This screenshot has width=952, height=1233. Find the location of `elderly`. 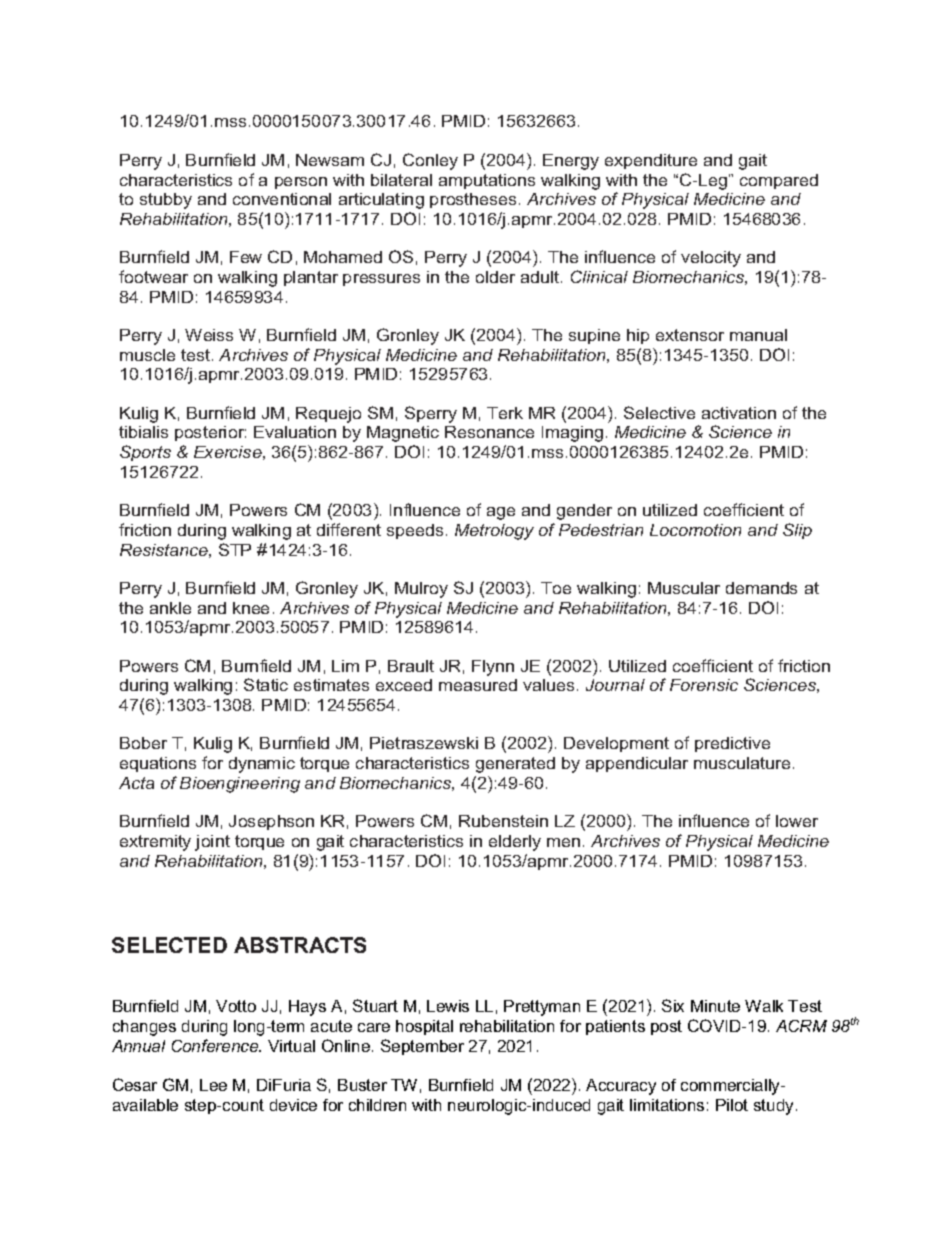

elderly is located at coordinates (515, 843).
